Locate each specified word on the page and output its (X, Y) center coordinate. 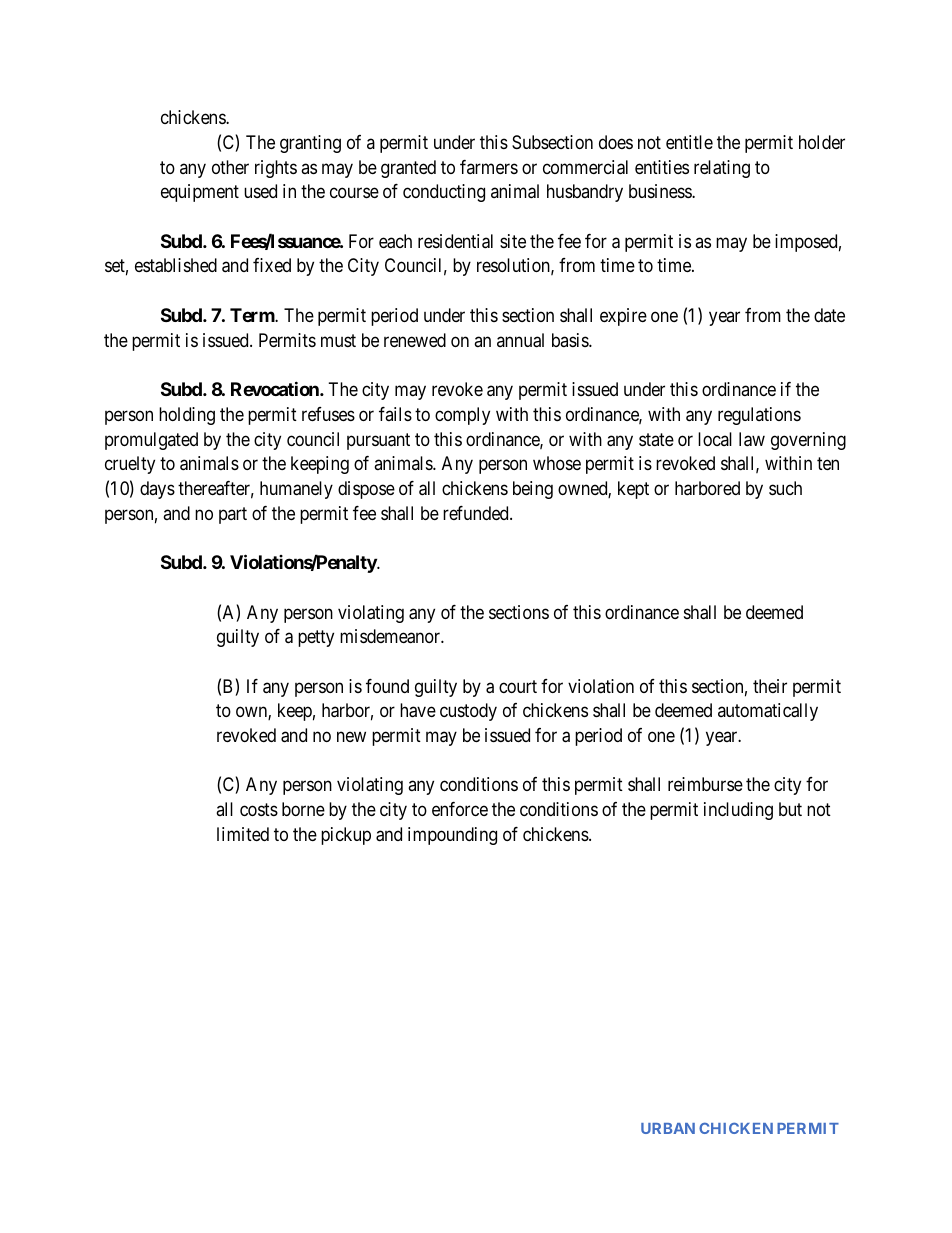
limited (243, 834)
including (738, 811)
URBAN (668, 1128)
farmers (489, 167)
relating (722, 169)
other (230, 167)
